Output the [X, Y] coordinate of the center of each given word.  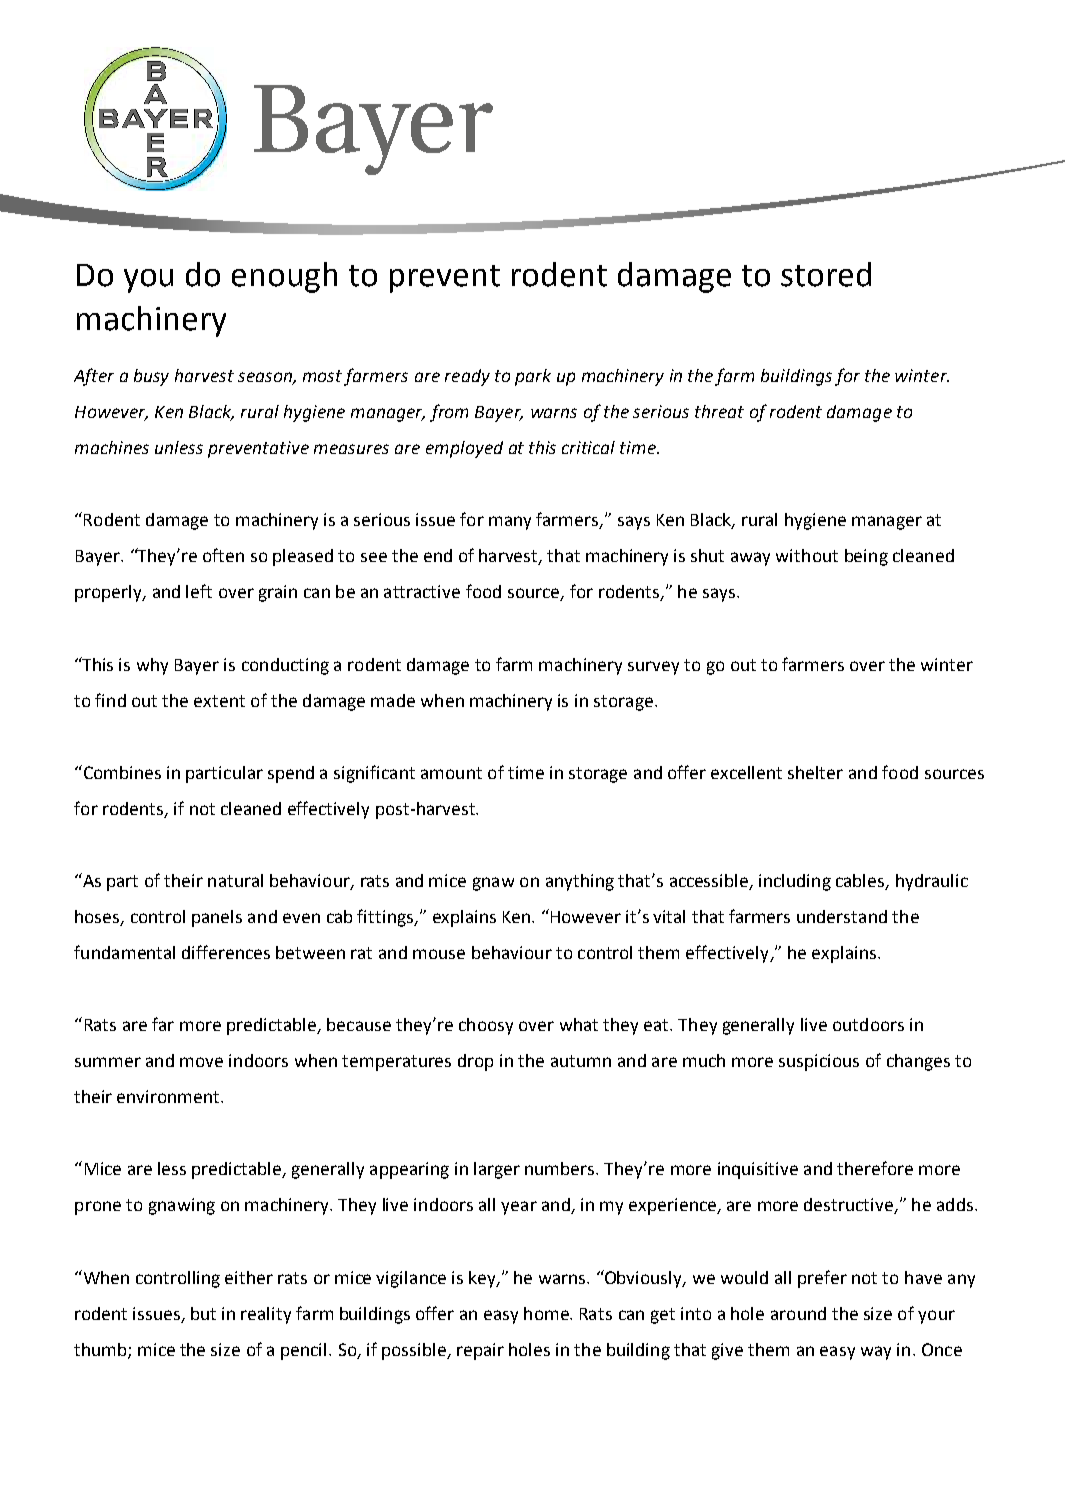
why [152, 666]
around [798, 1313]
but [203, 1313]
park [533, 377]
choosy [486, 1026]
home [547, 1313]
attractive [422, 591]
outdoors [868, 1024]
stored [826, 274]
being [866, 557]
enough [284, 277]
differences [226, 952]
